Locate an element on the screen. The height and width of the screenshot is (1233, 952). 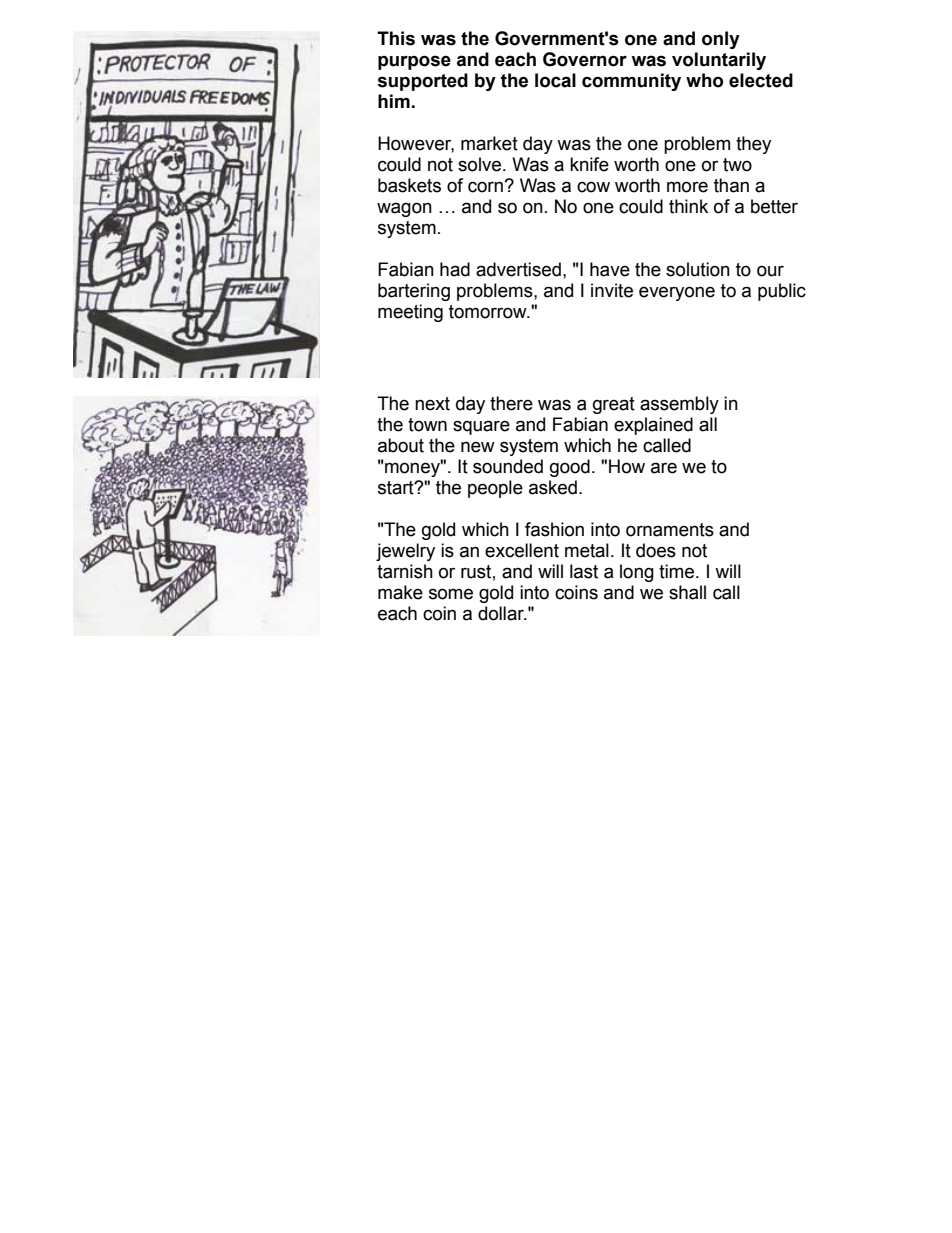
public is located at coordinates (782, 292).
